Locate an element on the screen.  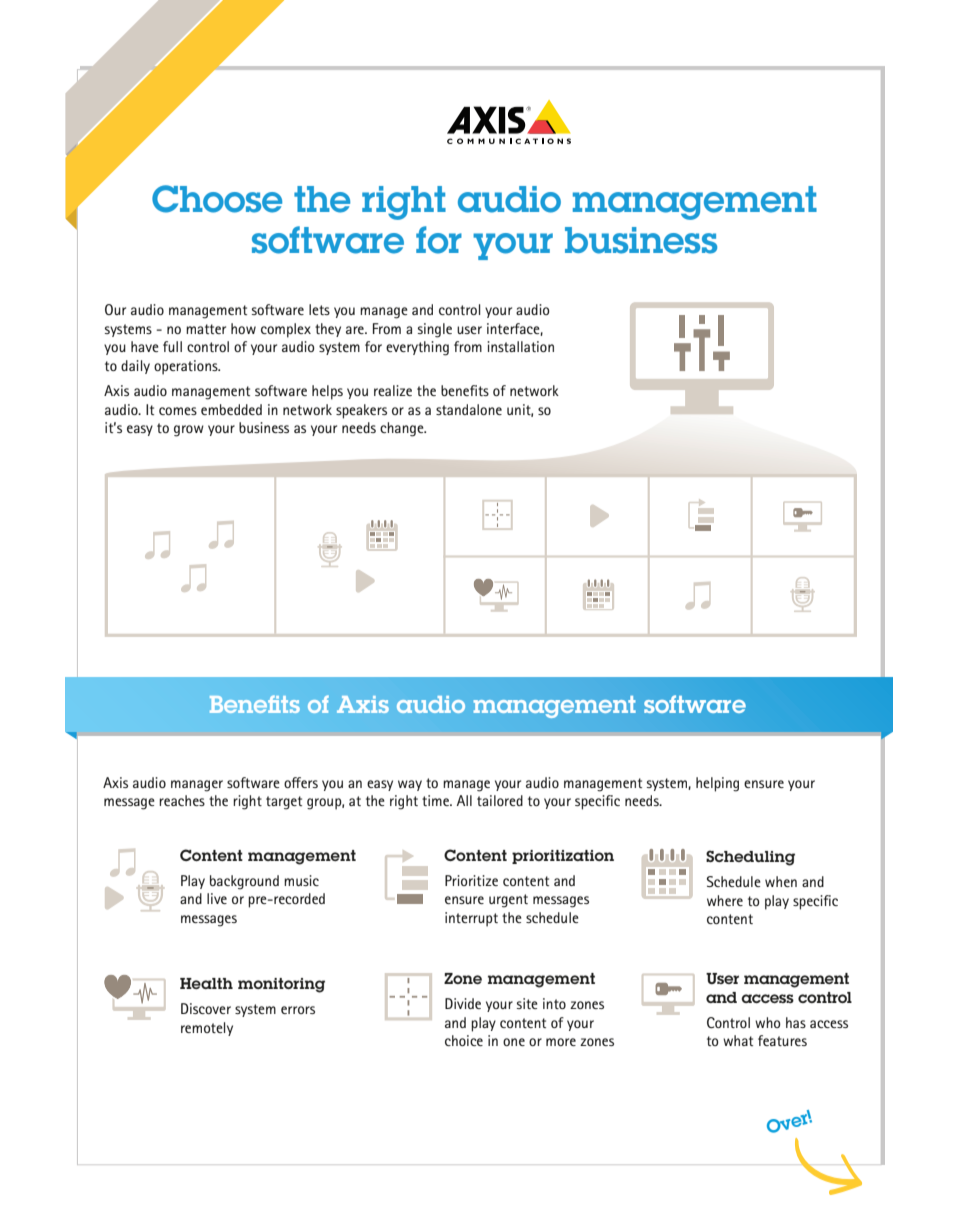
Divide is located at coordinates (463, 1003).
